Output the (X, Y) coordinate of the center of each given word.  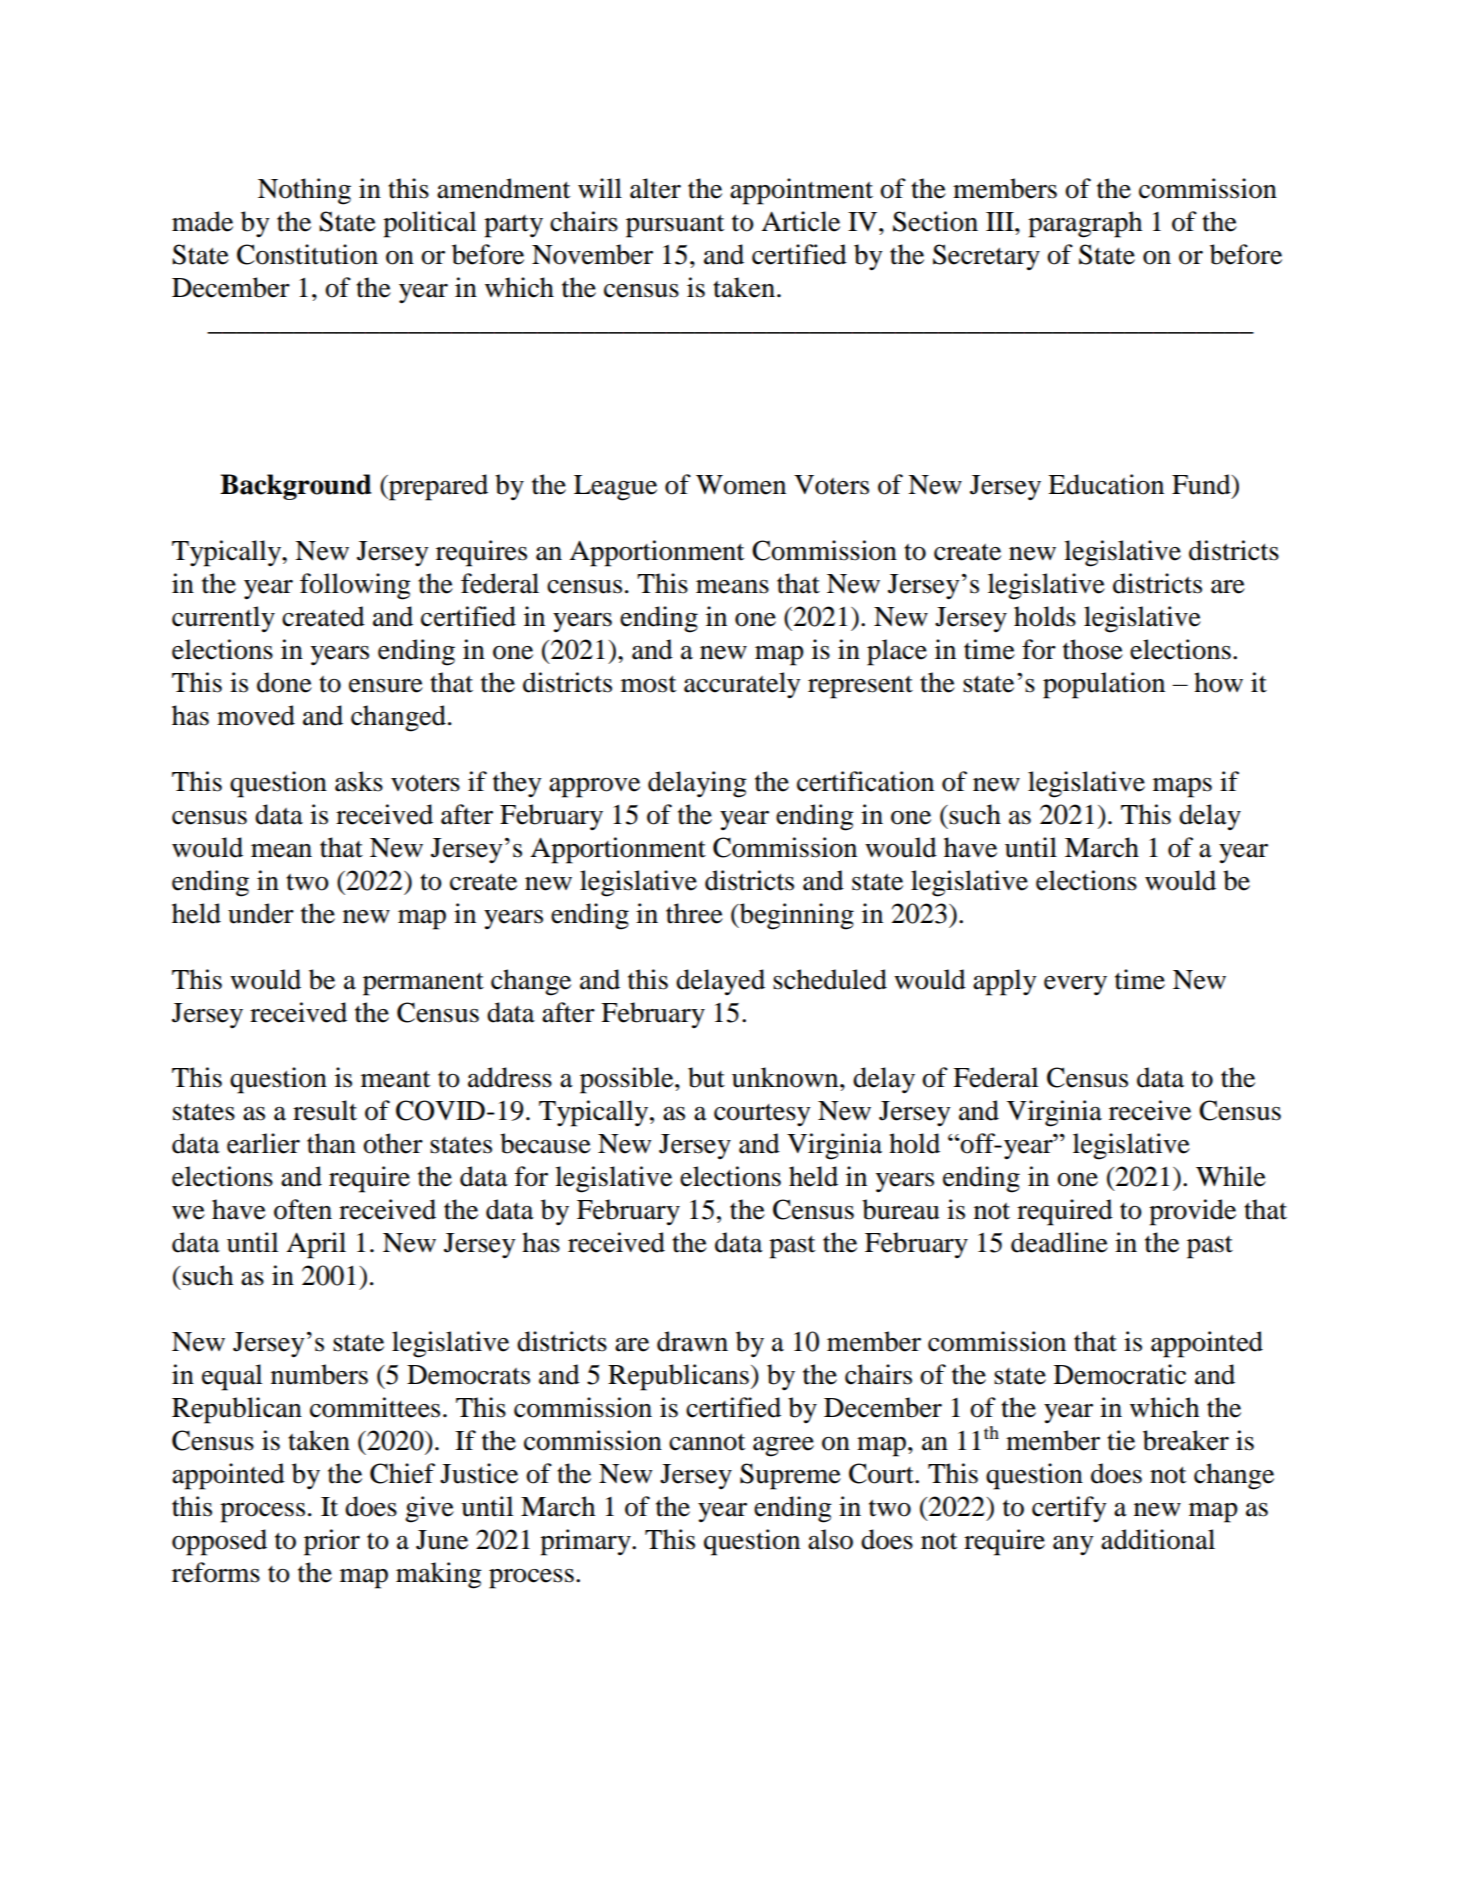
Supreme (790, 1476)
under (261, 913)
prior (332, 1542)
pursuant (675, 226)
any (1073, 1546)
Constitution (307, 254)
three (694, 913)
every (1075, 986)
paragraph (1085, 224)
